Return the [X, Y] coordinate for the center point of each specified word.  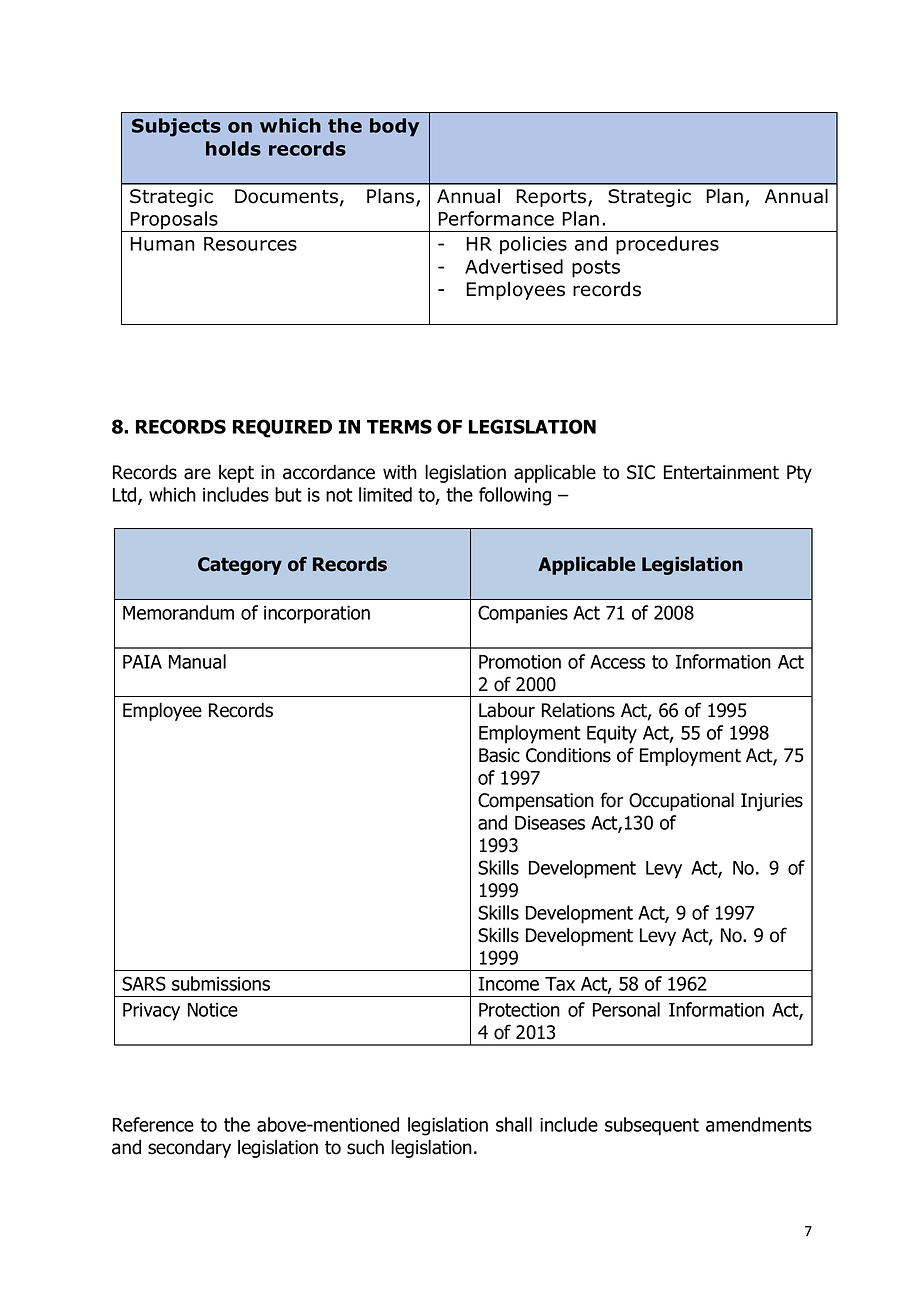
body [394, 127]
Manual [197, 661]
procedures [667, 245]
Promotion [520, 662]
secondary [189, 1148]
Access [617, 662]
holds [233, 148]
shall [514, 1124]
